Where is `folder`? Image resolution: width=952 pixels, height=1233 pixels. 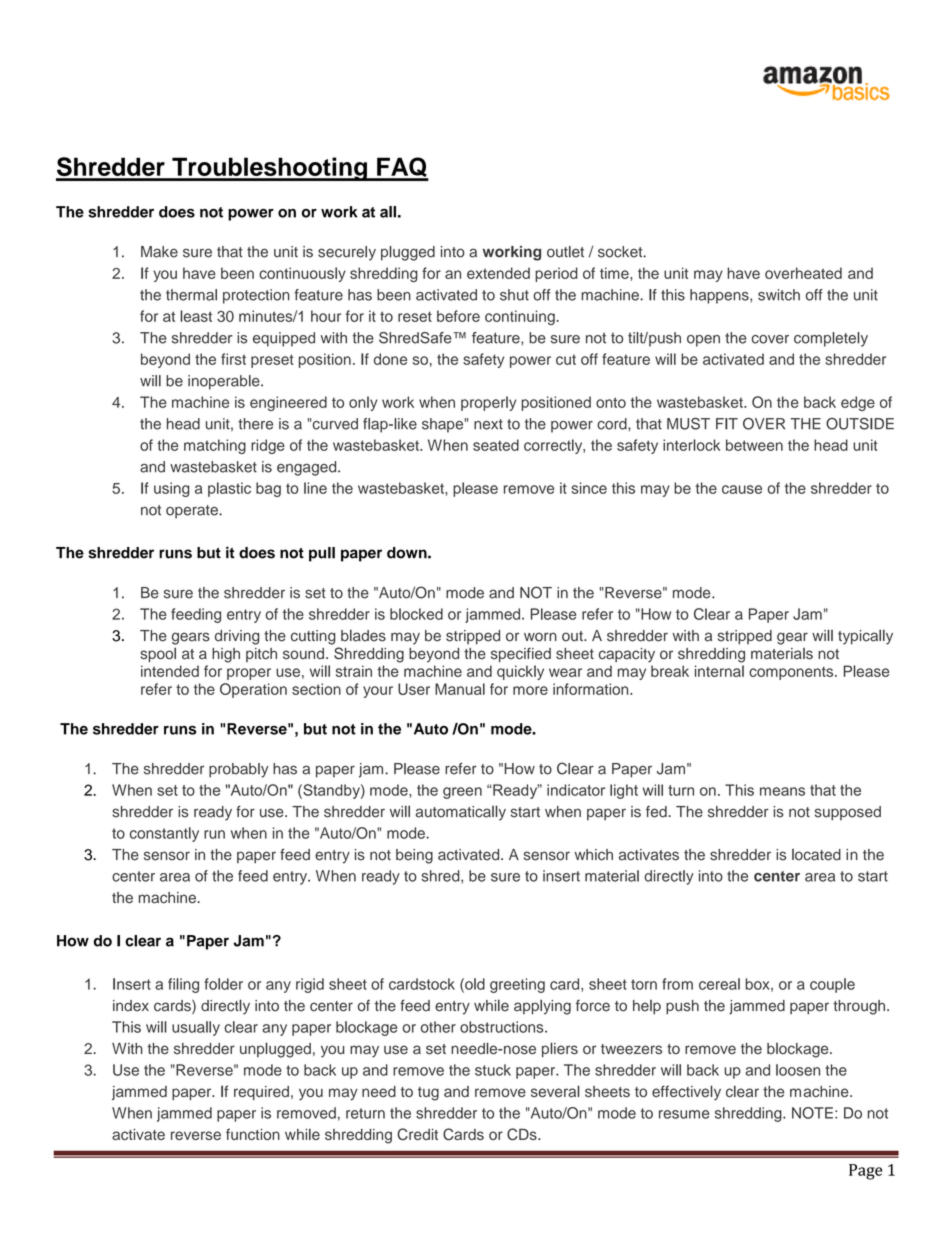 folder is located at coordinates (223, 984).
